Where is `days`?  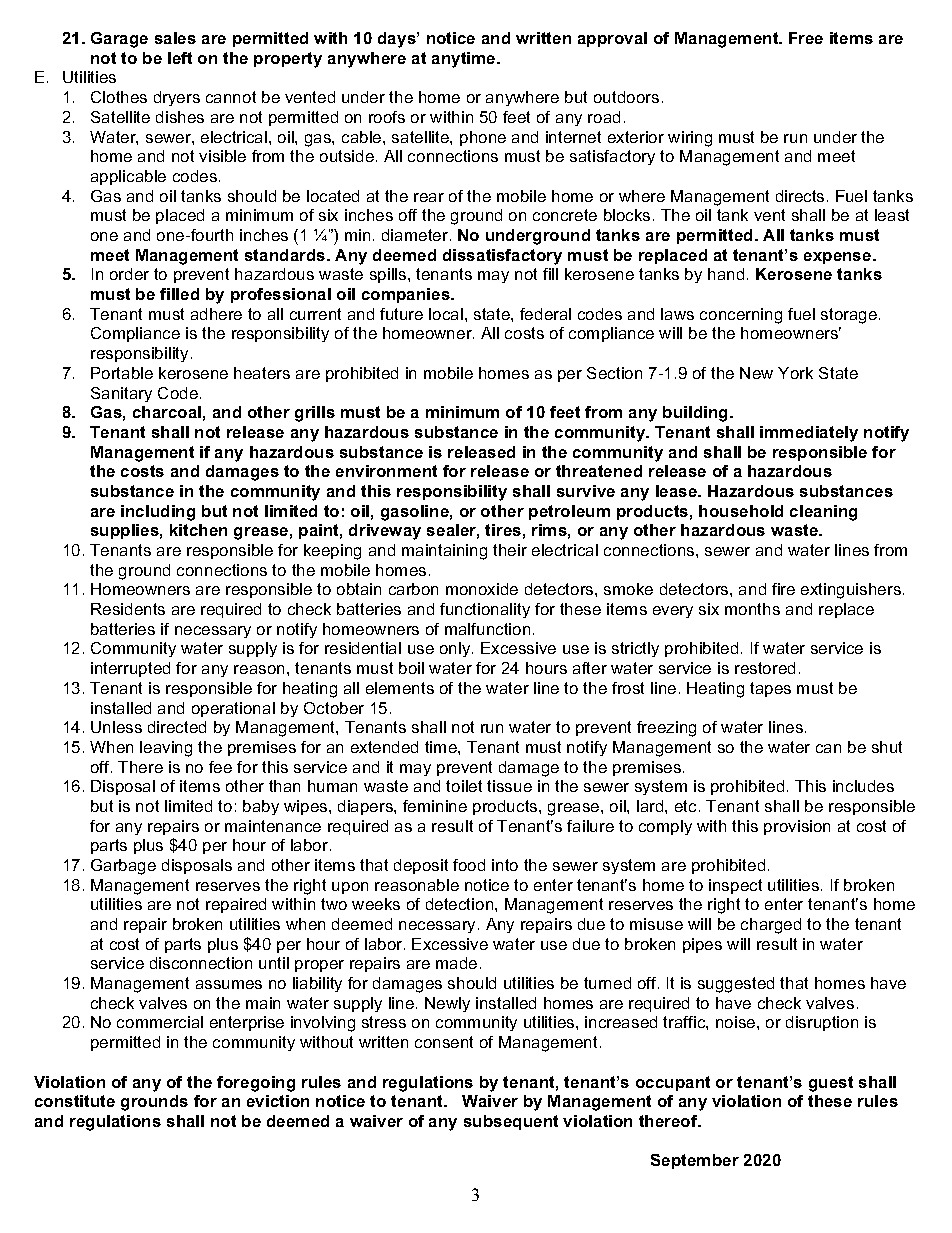 days is located at coordinates (398, 40).
